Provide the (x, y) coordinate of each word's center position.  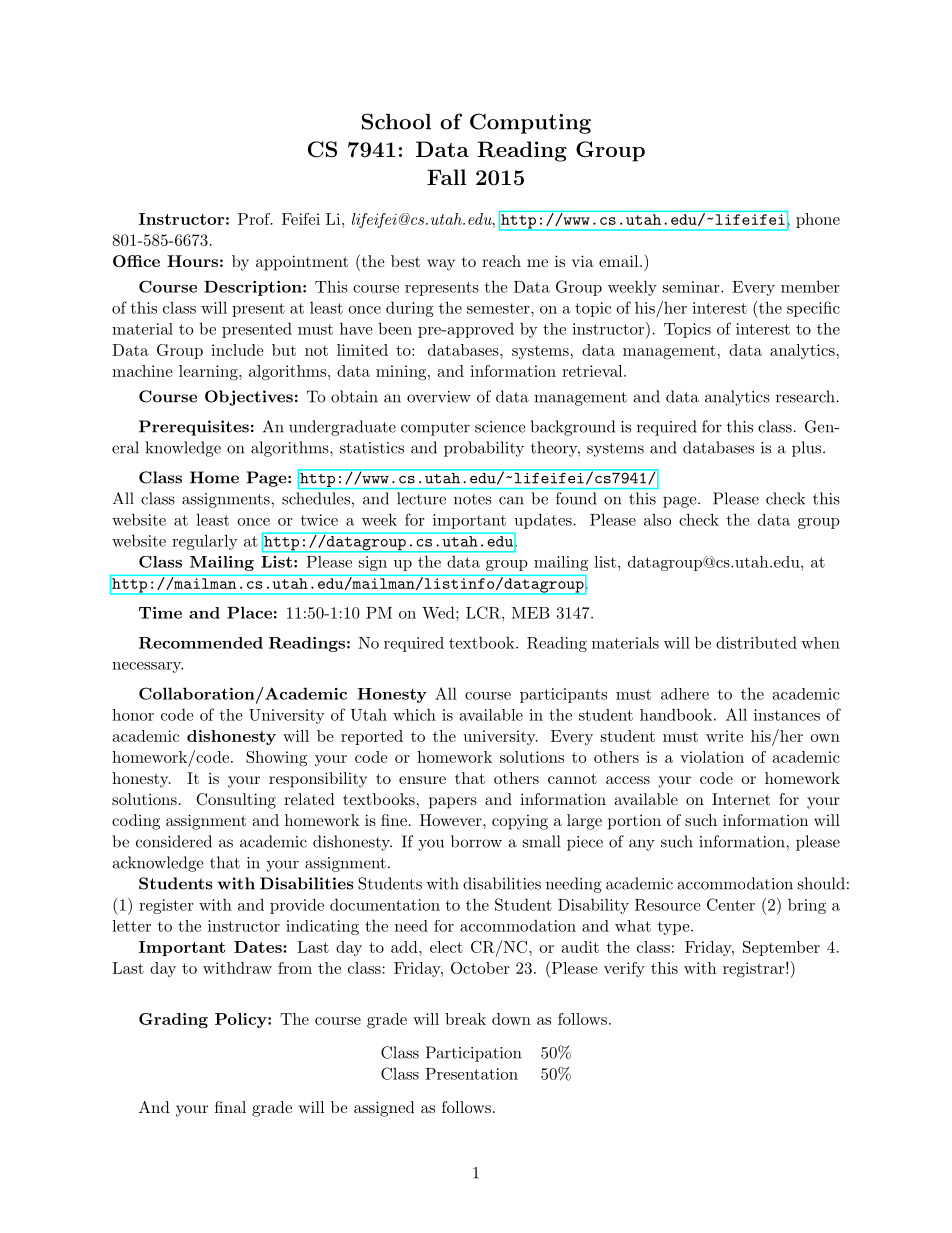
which (414, 714)
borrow (476, 841)
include (237, 350)
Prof (255, 219)
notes (473, 499)
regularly (205, 542)
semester (498, 308)
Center (731, 904)
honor (133, 715)
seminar (692, 287)
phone (818, 220)
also (657, 520)
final (230, 1107)
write (724, 736)
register (166, 906)
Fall (446, 177)
